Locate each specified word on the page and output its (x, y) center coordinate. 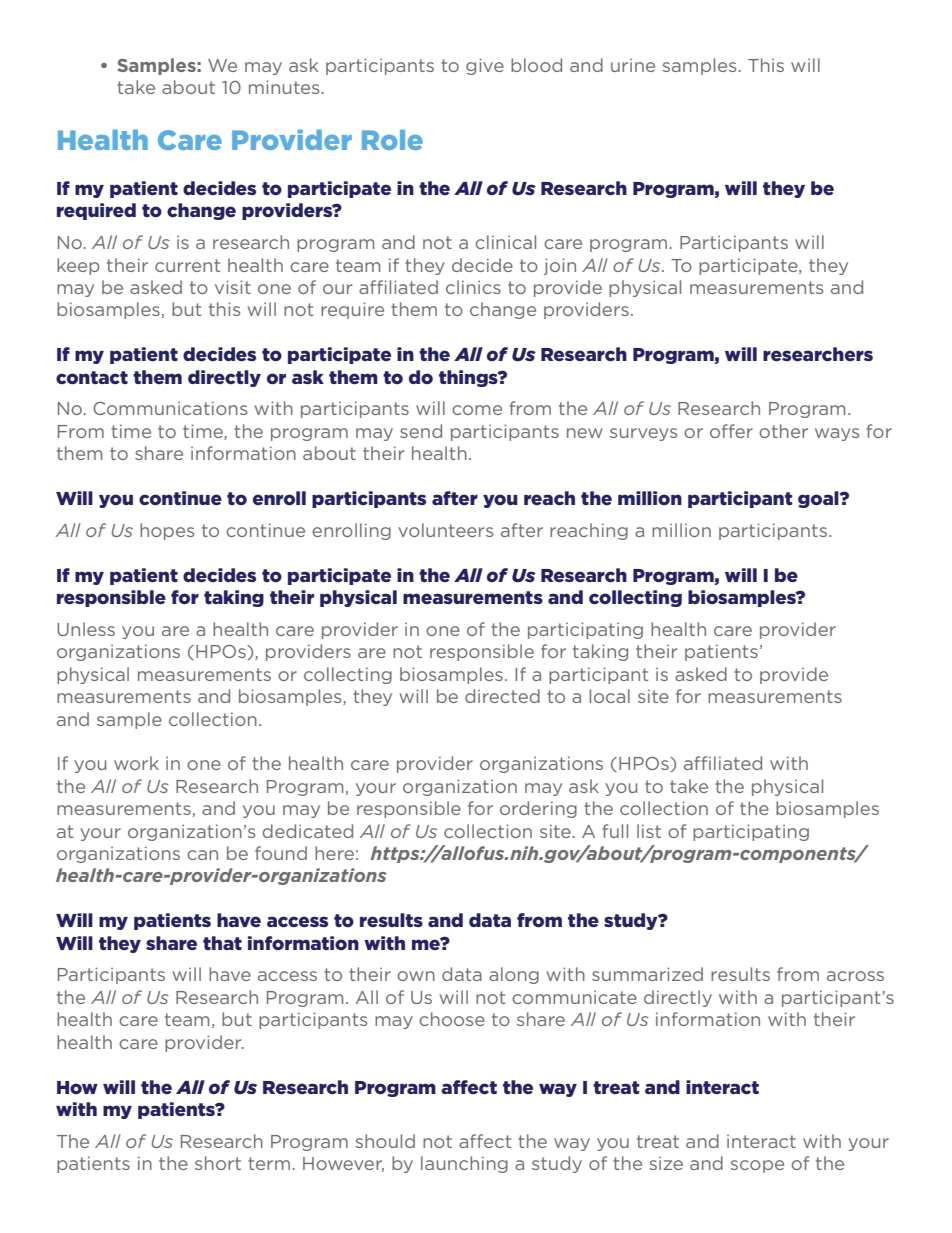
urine (633, 65)
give (485, 66)
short (218, 1163)
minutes (284, 87)
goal (819, 499)
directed (502, 696)
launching (464, 1164)
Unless (86, 629)
